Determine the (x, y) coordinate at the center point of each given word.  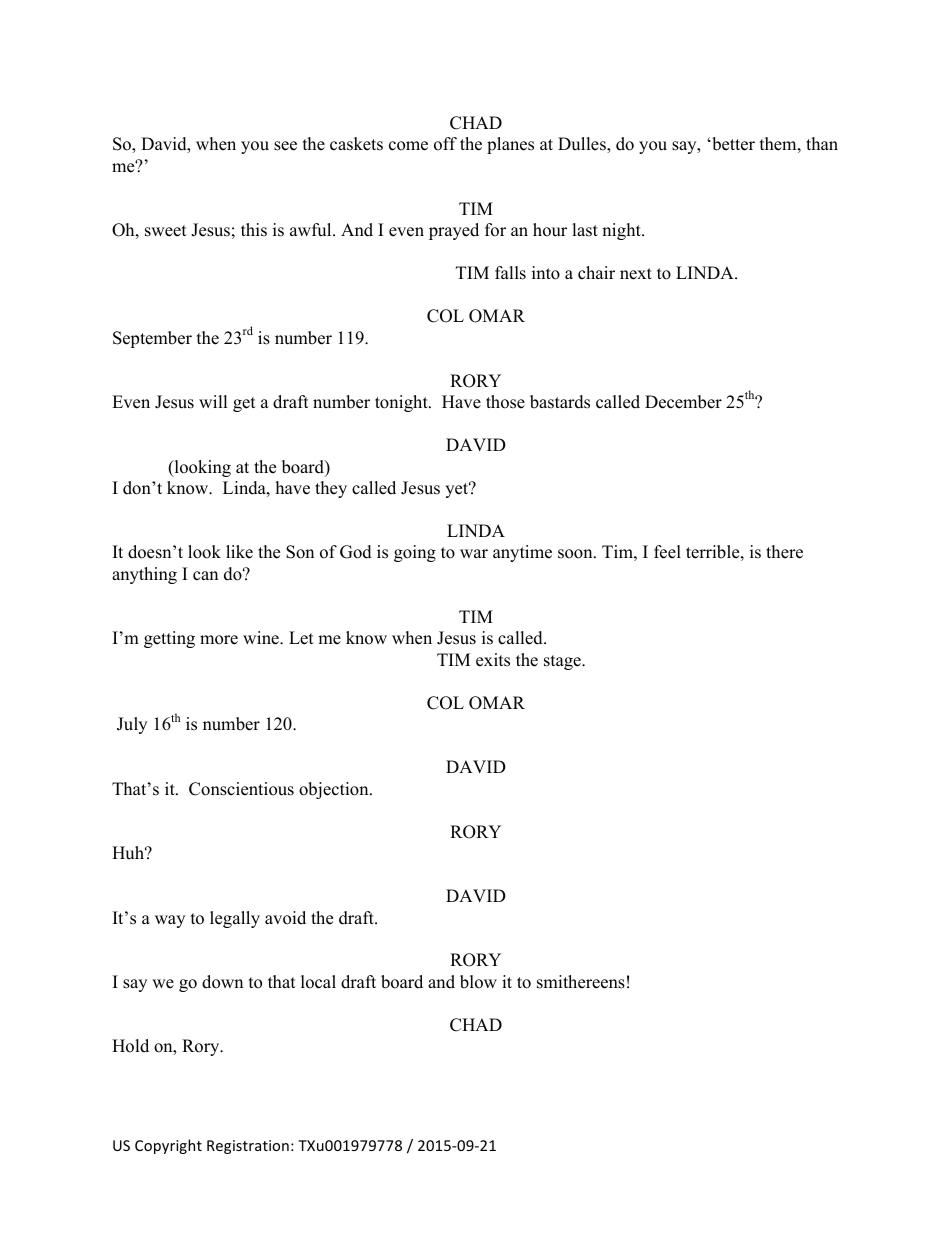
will (213, 401)
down (222, 982)
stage (563, 662)
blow (478, 982)
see (285, 146)
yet (458, 489)
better (732, 144)
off (445, 144)
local (318, 982)
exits (493, 660)
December (683, 402)
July (132, 725)
